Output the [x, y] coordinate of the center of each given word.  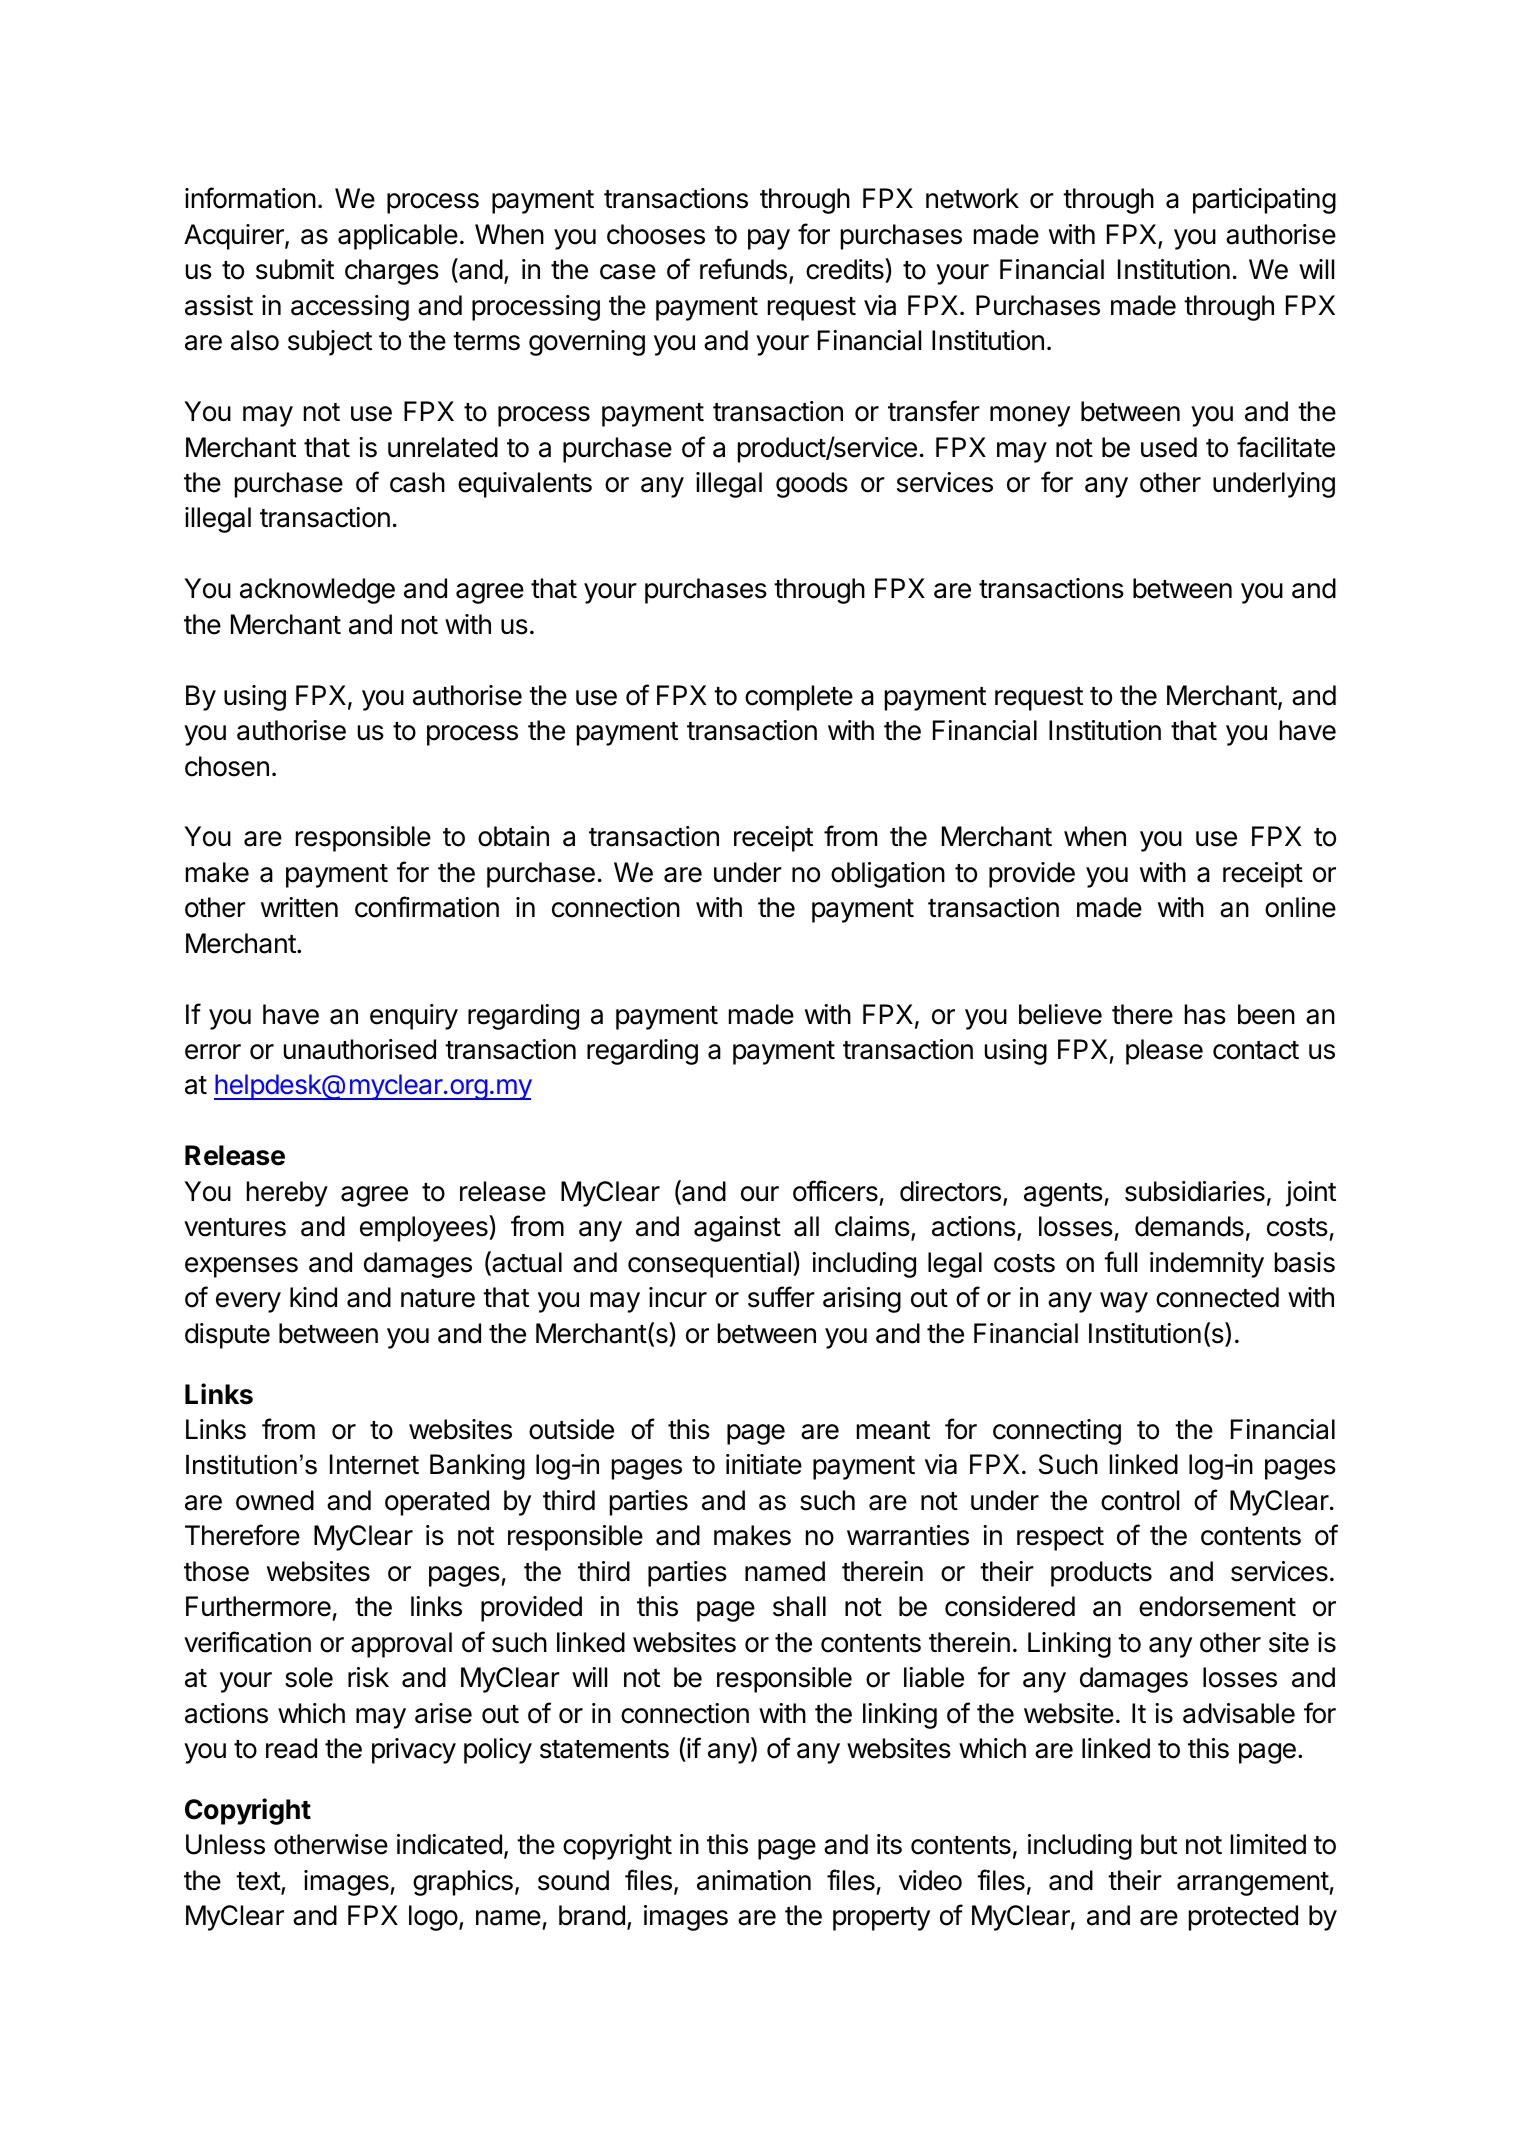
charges [392, 272]
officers [835, 1191]
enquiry [414, 1017]
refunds [743, 269]
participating [1264, 201]
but [1159, 1844]
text [259, 1882]
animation [754, 1880]
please [1164, 1052]
